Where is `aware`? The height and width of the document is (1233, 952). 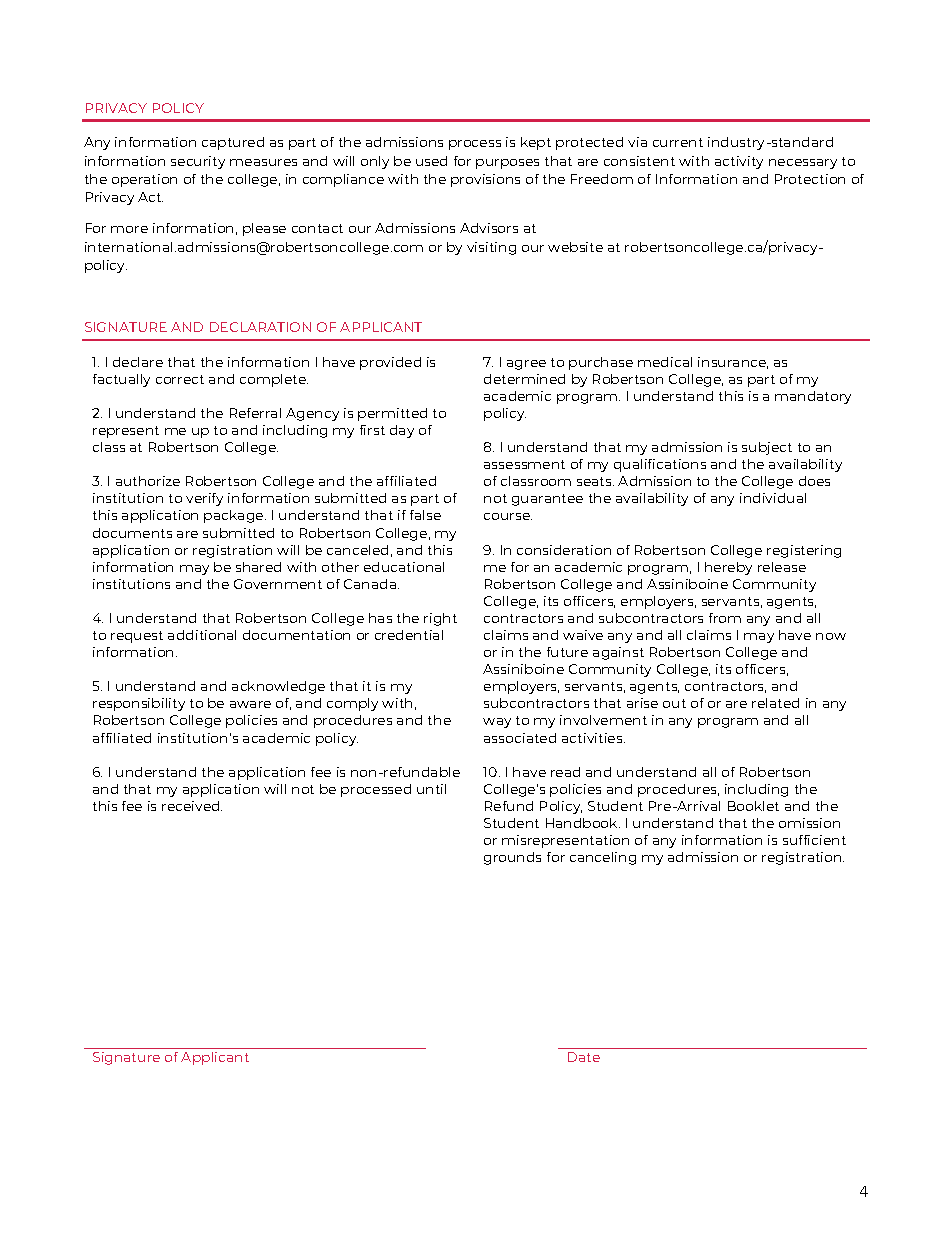 aware is located at coordinates (250, 704).
